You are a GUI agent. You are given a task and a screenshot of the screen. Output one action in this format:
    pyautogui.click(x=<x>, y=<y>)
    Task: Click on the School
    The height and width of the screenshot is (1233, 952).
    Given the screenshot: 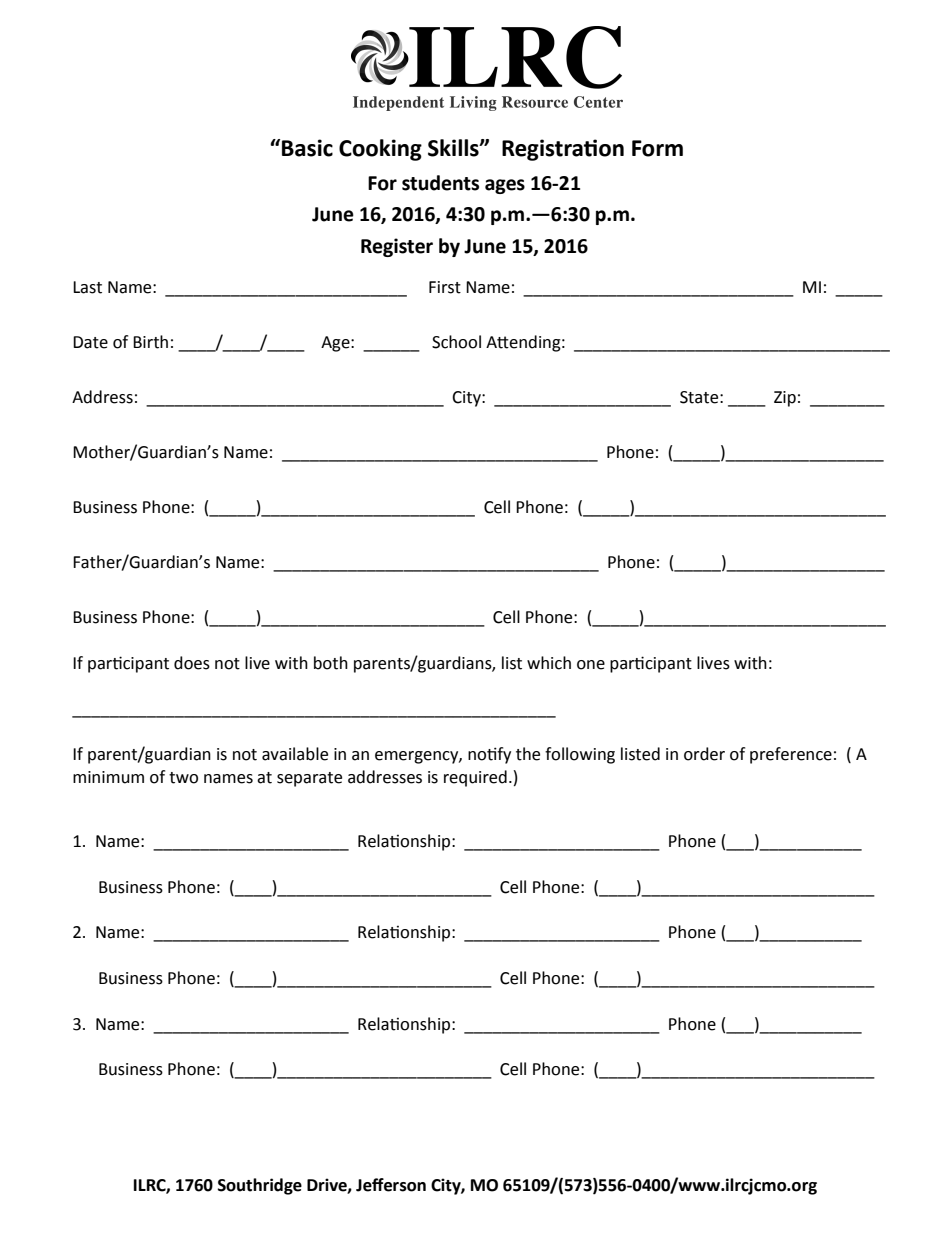 What is the action you would take?
    pyautogui.click(x=456, y=342)
